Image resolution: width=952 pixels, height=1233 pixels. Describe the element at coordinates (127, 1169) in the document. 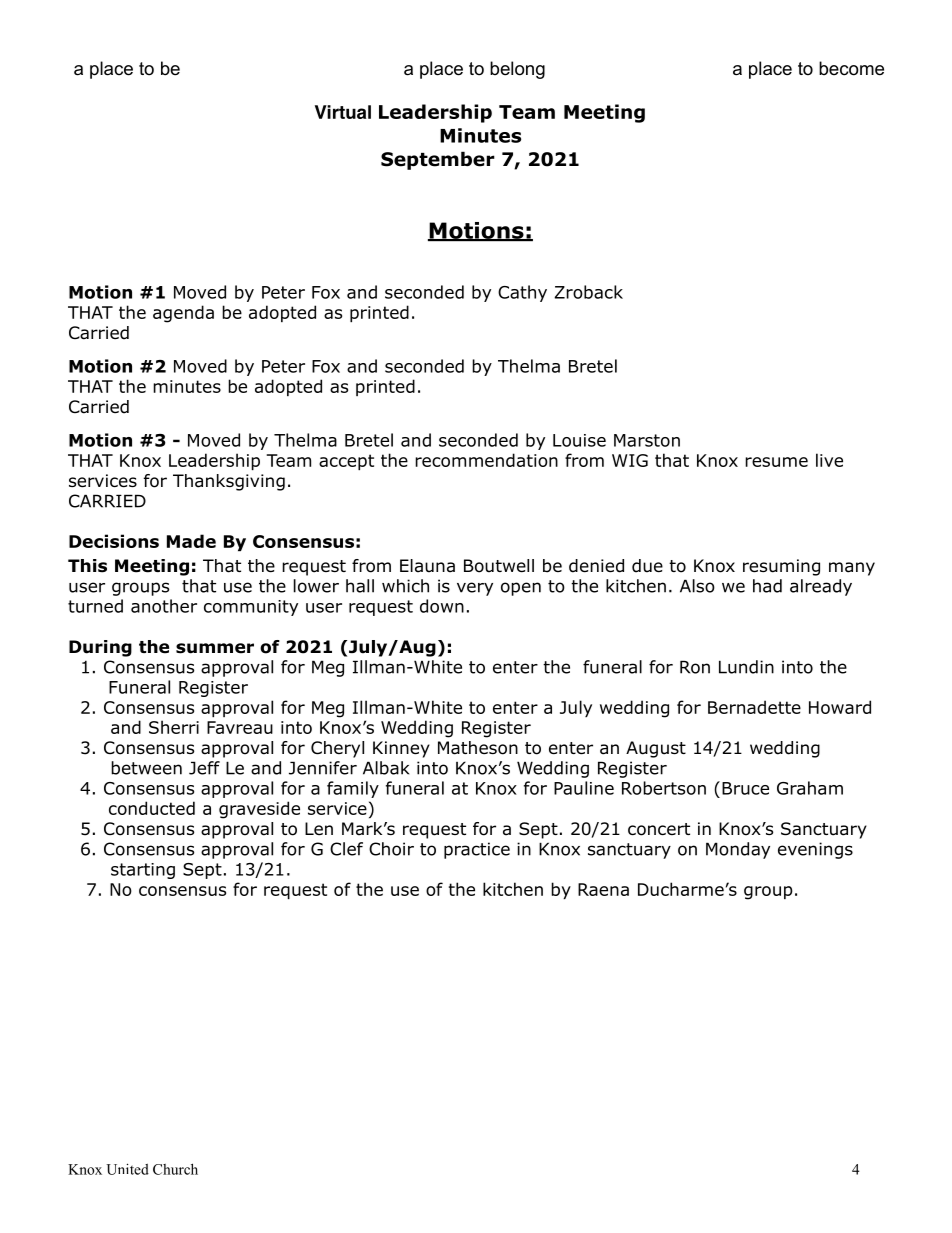

I see `United` at that location.
